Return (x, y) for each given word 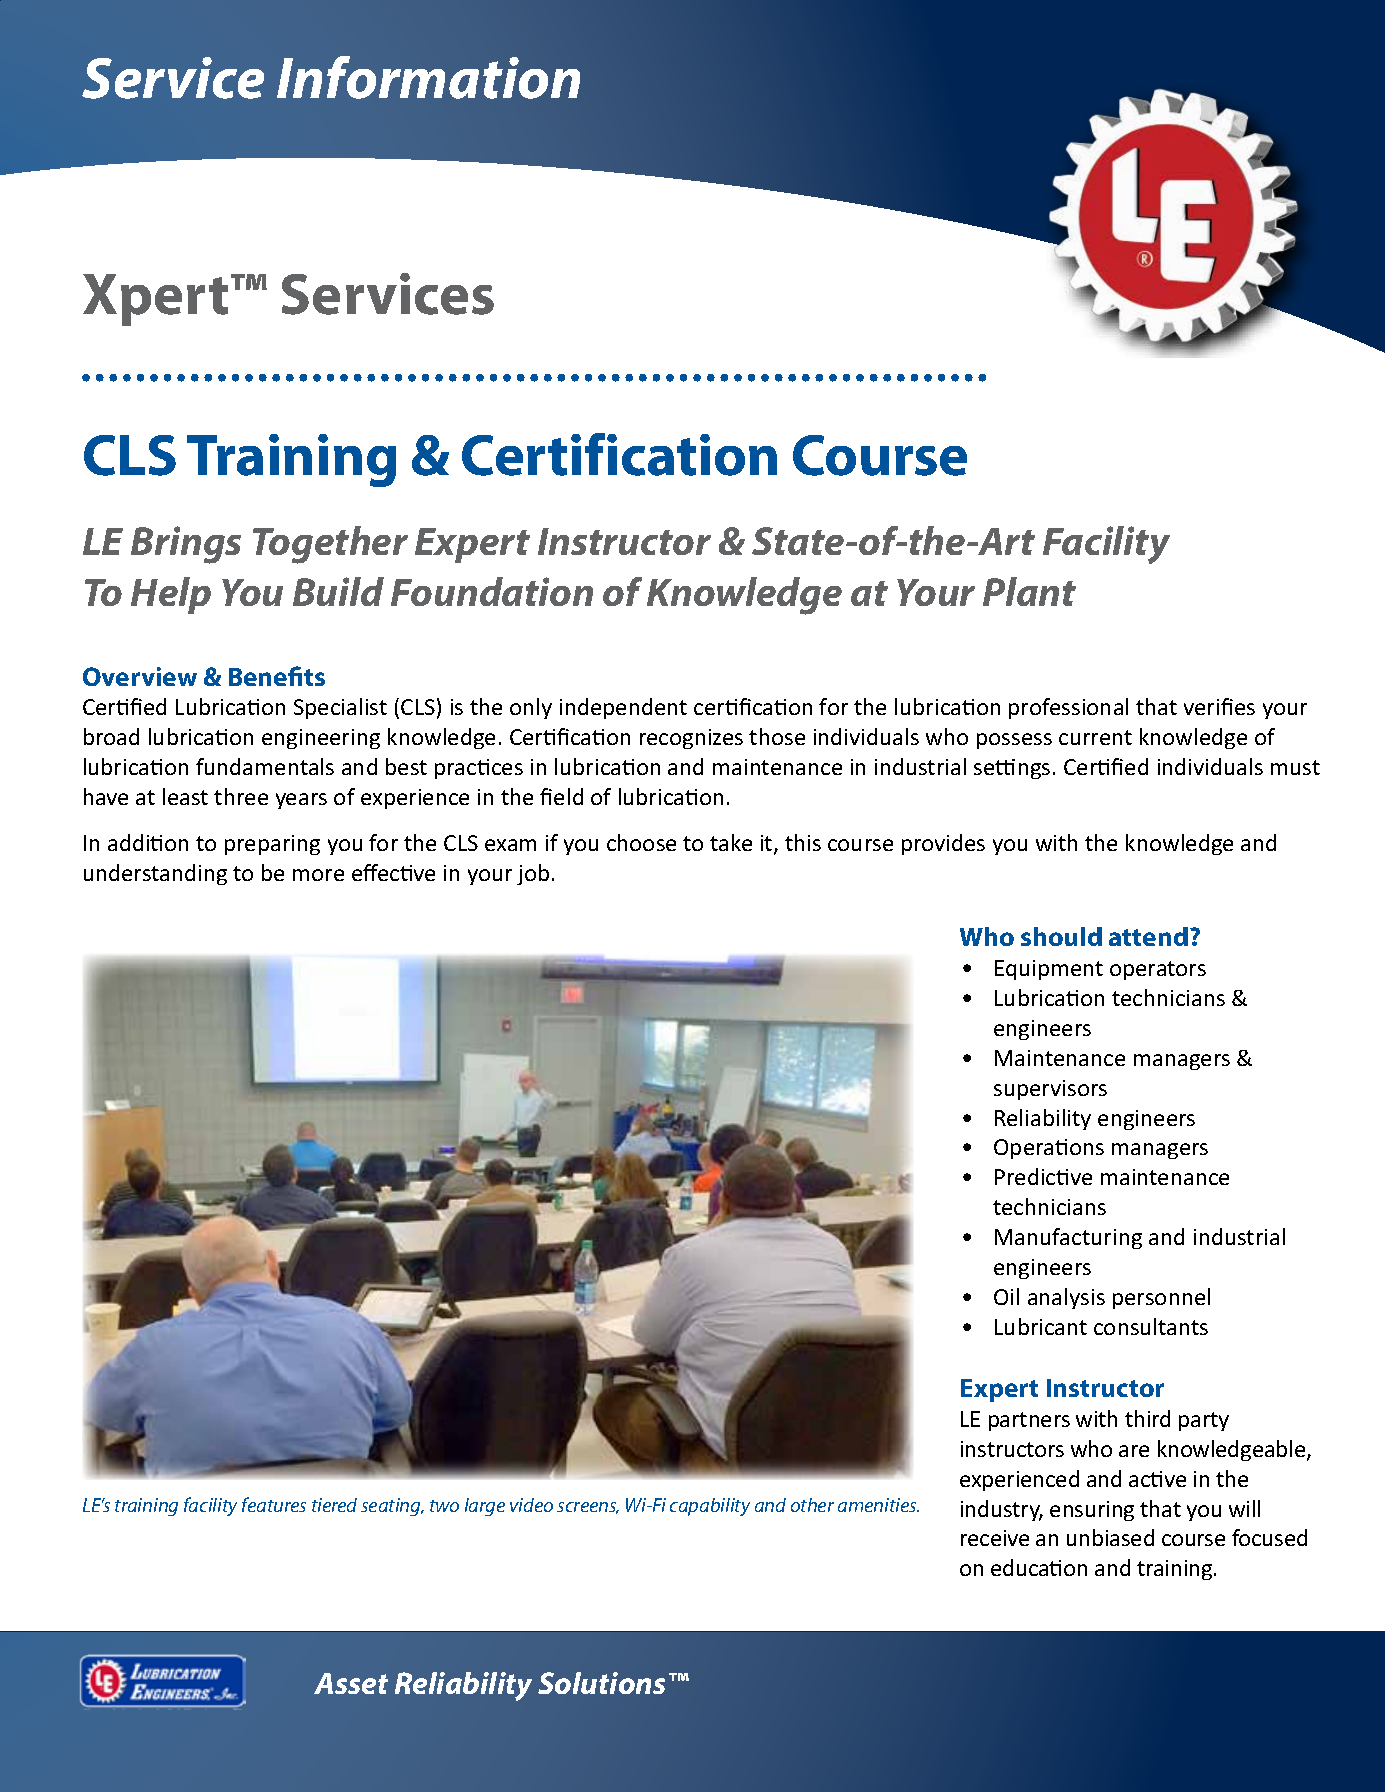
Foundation (492, 591)
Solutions (601, 1683)
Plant (1029, 591)
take (731, 842)
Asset (351, 1683)
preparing (272, 845)
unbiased (1110, 1537)
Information (428, 77)
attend (1148, 936)
